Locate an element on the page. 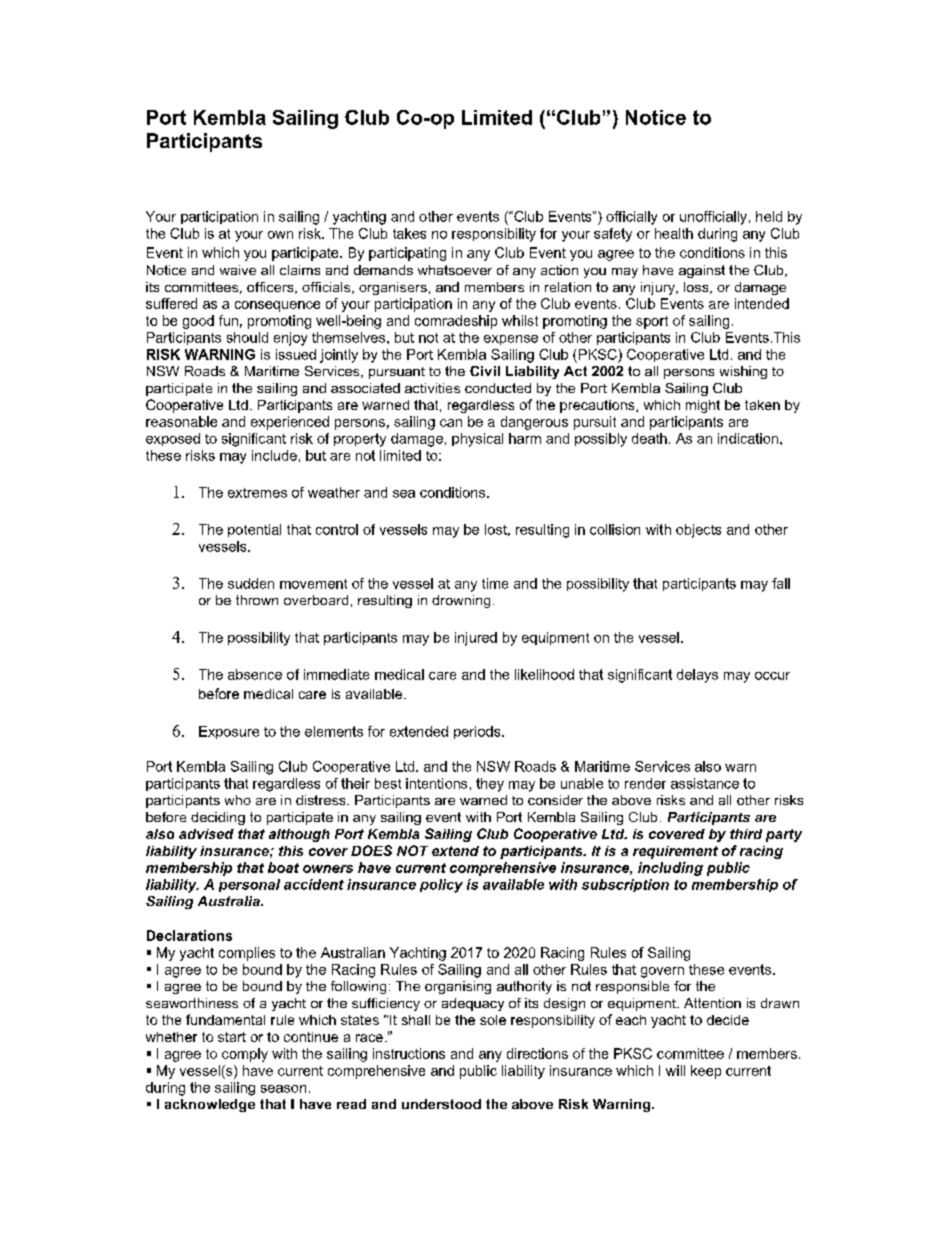 The width and height of the document is (952, 1233). whatsoever is located at coordinates (455, 270).
